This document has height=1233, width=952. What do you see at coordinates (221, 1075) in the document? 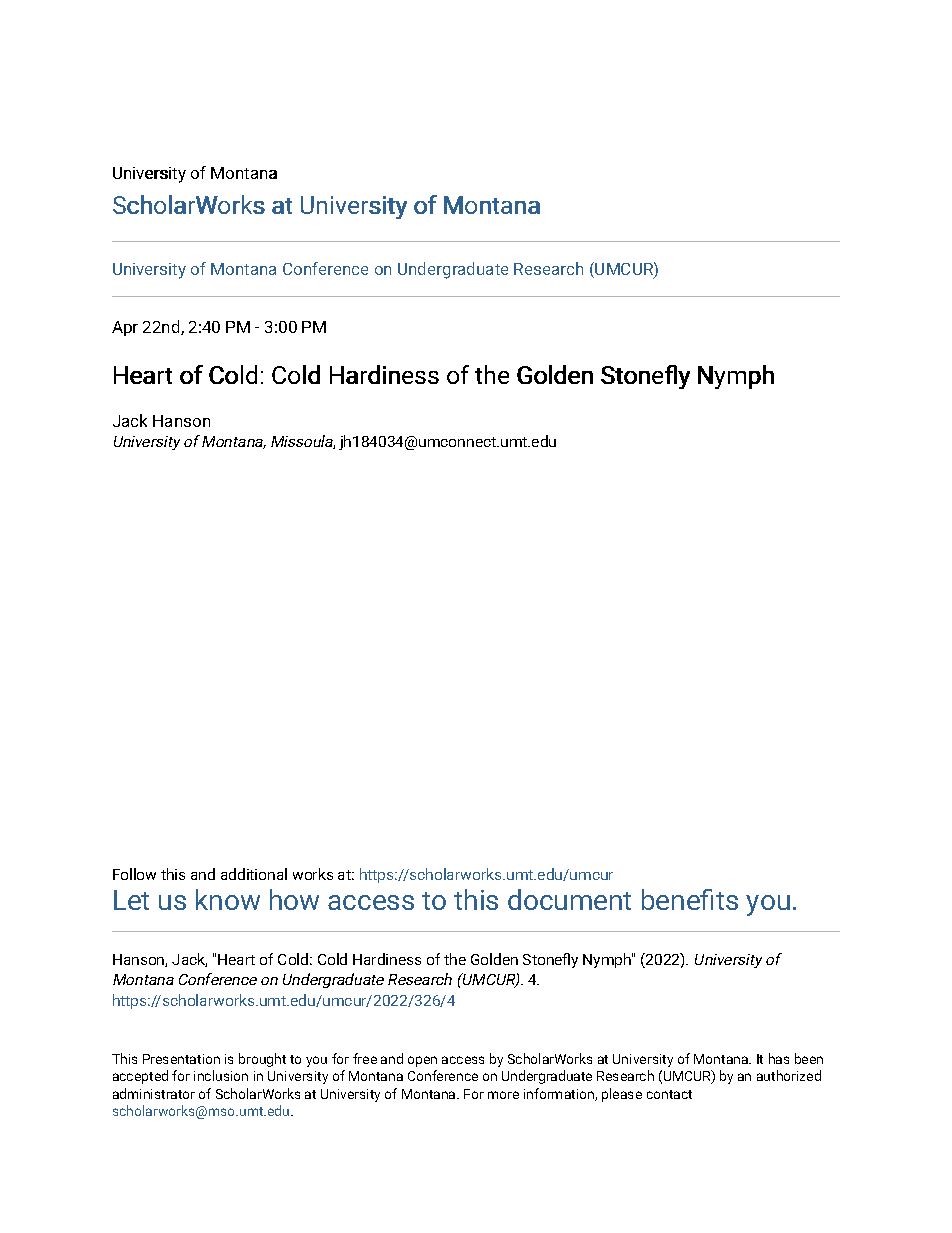
I see `inclusion` at bounding box center [221, 1075].
